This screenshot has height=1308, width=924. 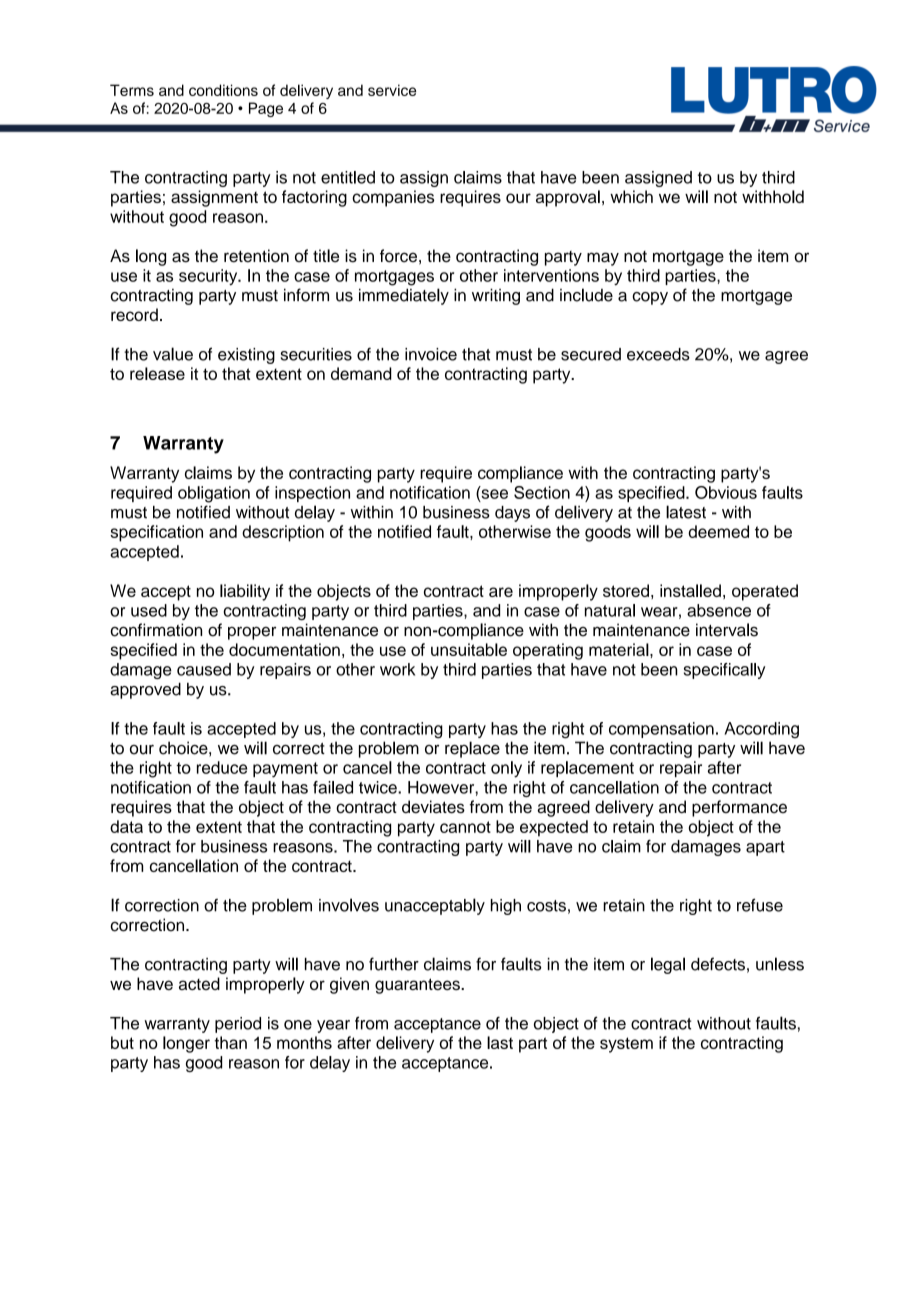 What do you see at coordinates (145, 690) in the screenshot?
I see `approved` at bounding box center [145, 690].
